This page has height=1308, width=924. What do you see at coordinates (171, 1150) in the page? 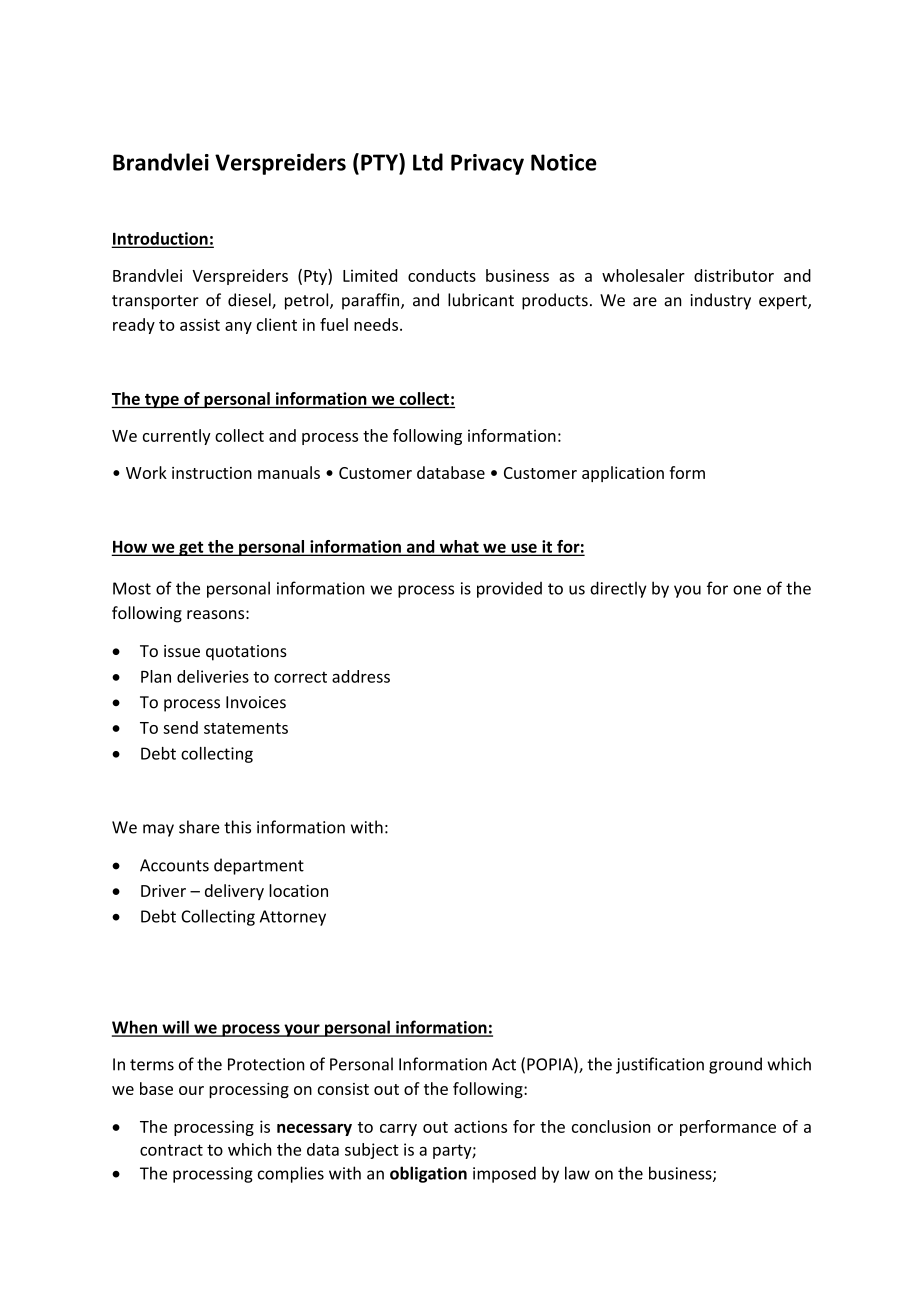
I see `contract` at bounding box center [171, 1150].
